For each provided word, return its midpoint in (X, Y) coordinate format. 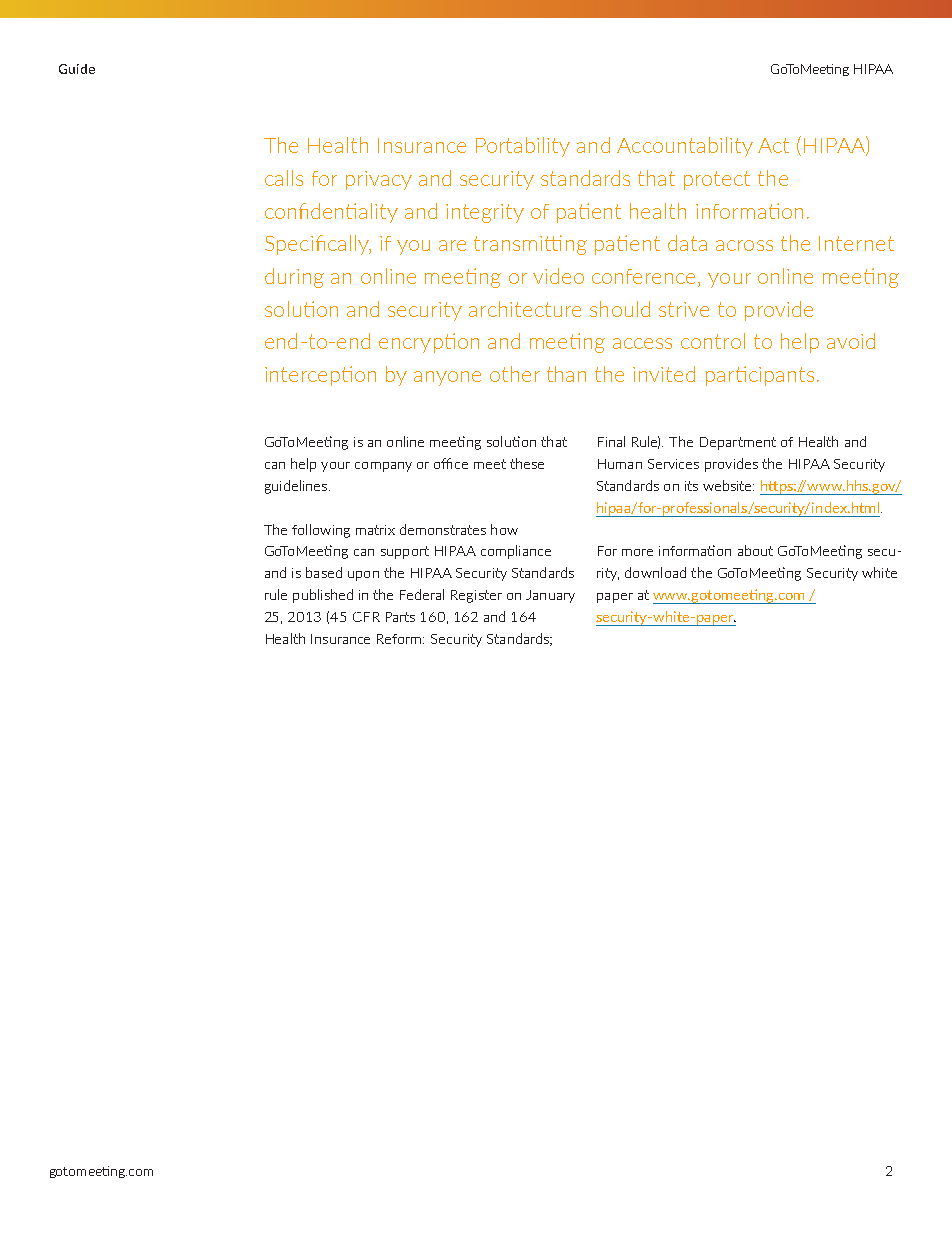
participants (760, 376)
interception (320, 376)
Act (773, 145)
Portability (523, 147)
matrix (375, 530)
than (566, 374)
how (504, 529)
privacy (379, 180)
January (550, 596)
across (744, 245)
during (294, 278)
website (728, 485)
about (755, 550)
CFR (366, 617)
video (558, 276)
